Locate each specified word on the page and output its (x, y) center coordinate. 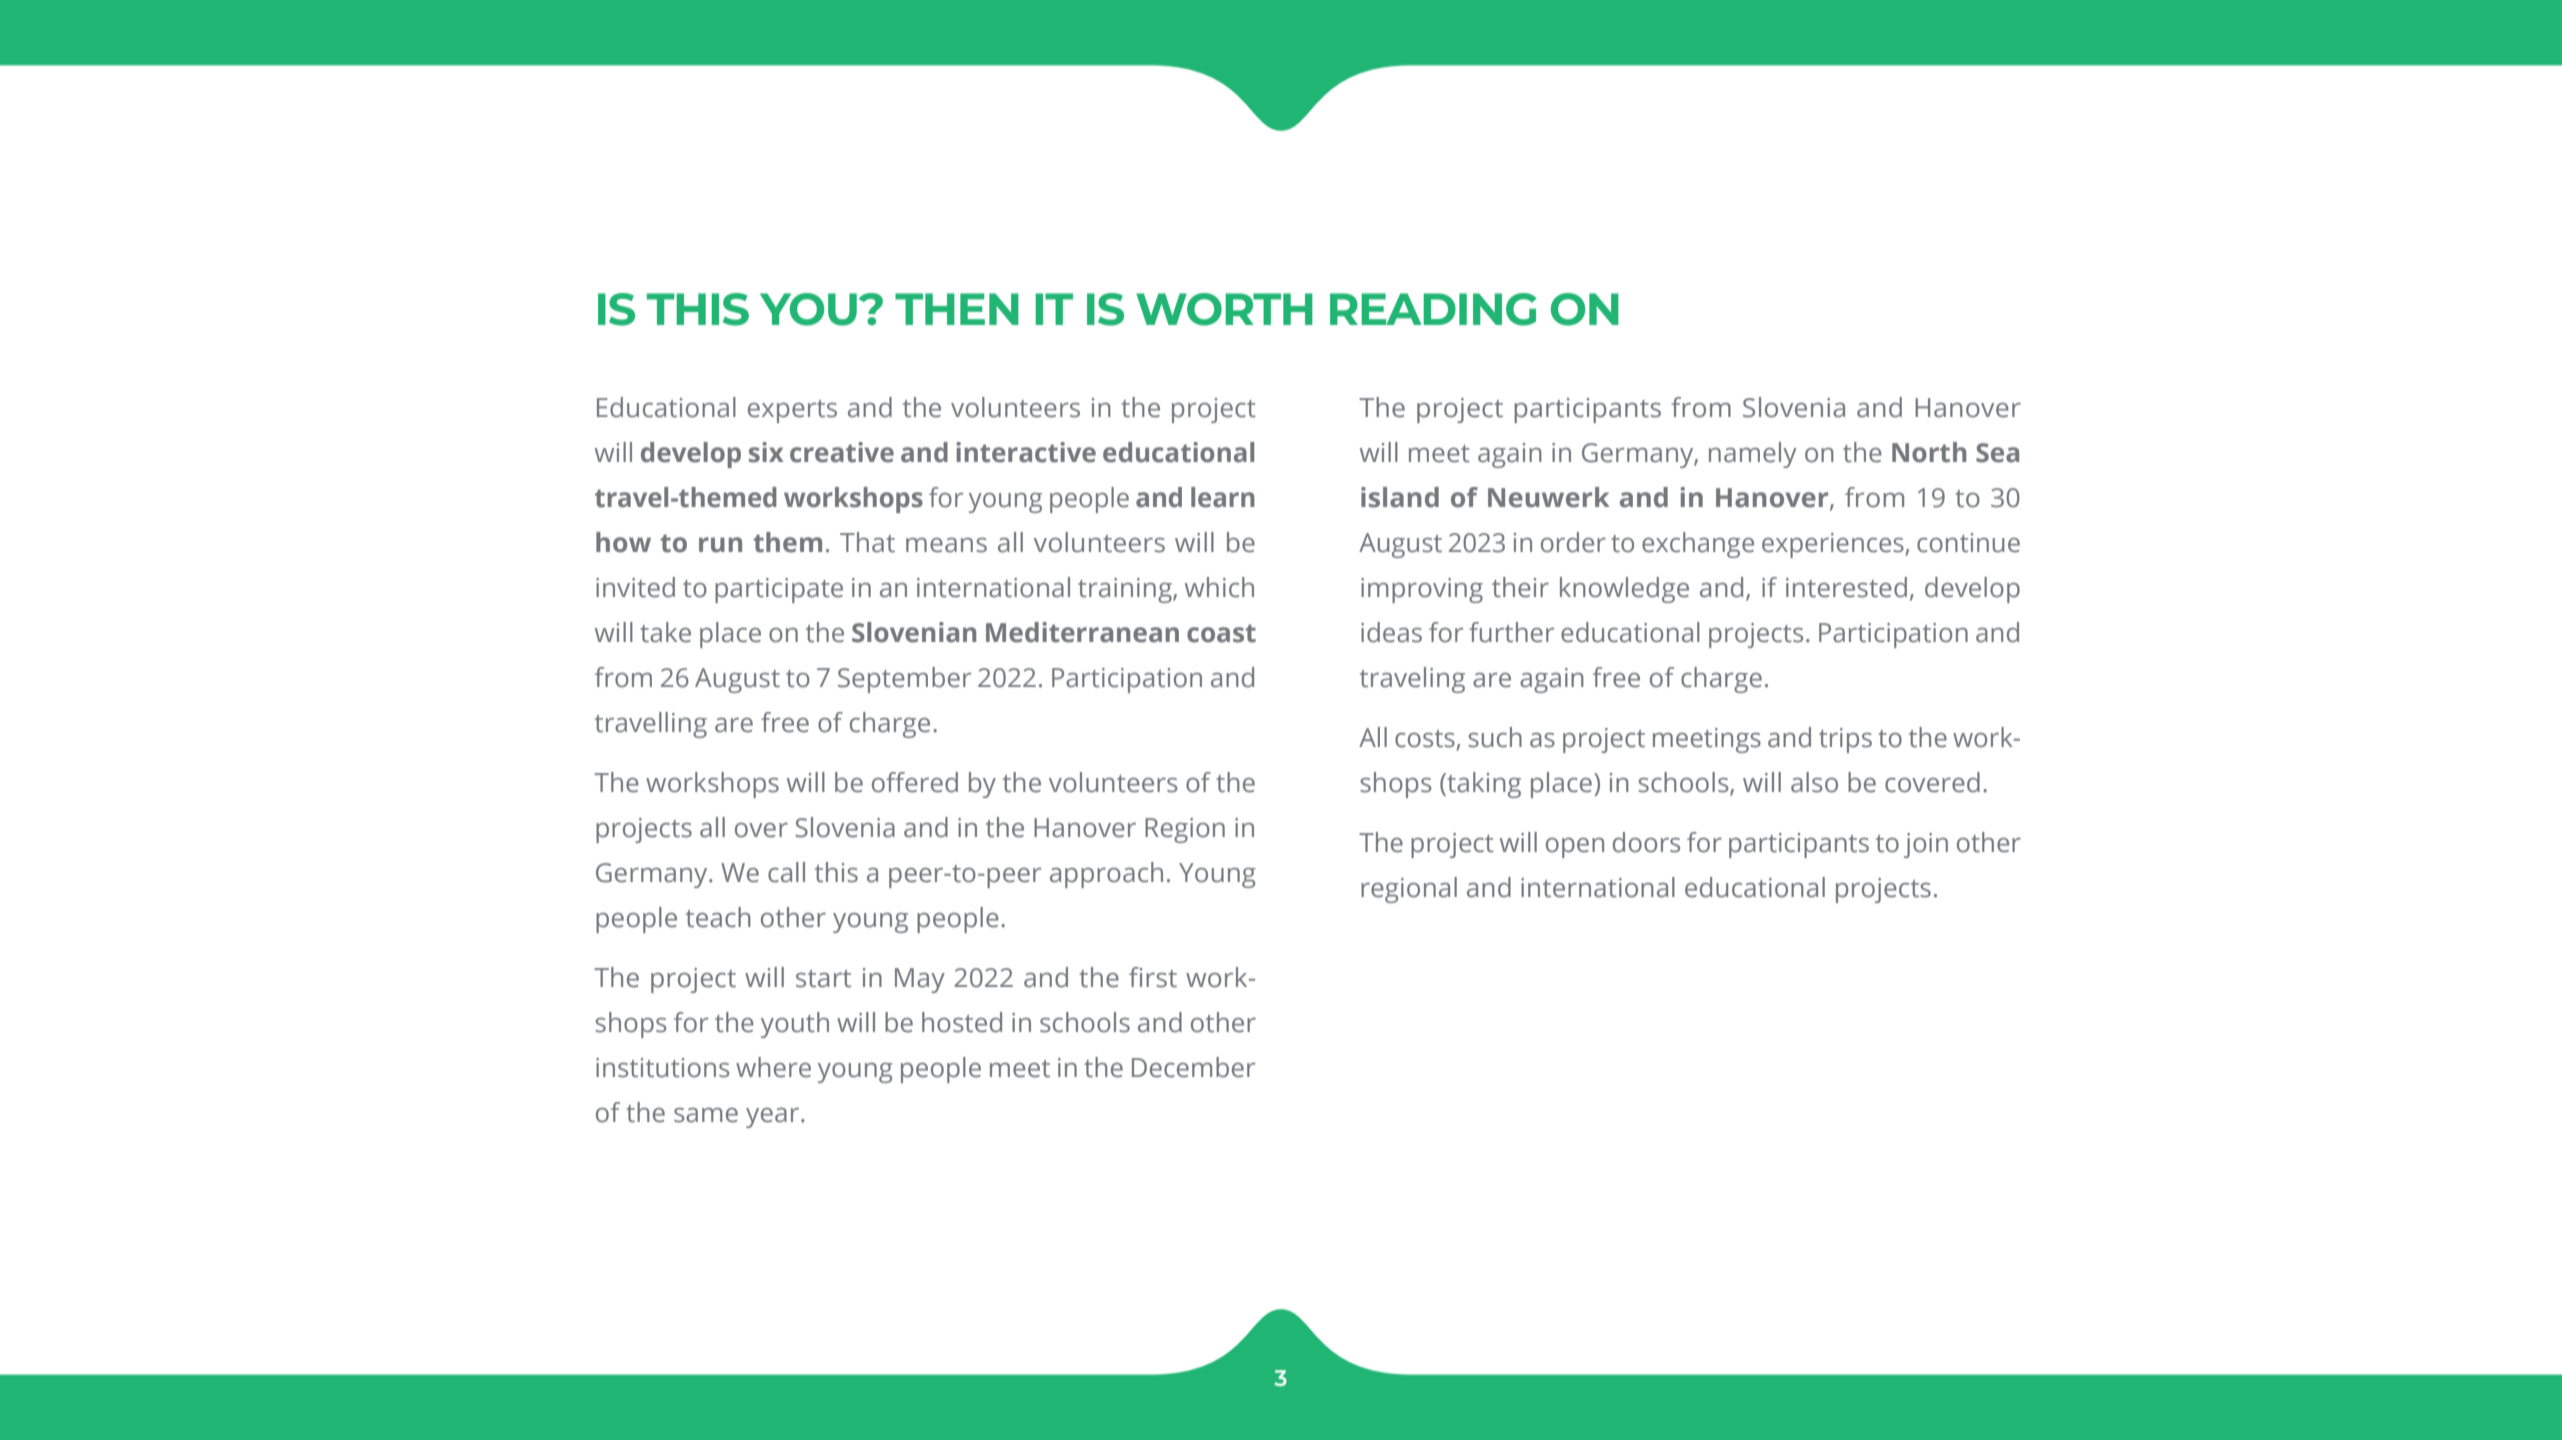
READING (1433, 309)
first (1153, 977)
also (1814, 782)
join (1926, 845)
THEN (957, 309)
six (766, 452)
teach (718, 917)
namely (1753, 455)
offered (915, 782)
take (665, 632)
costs (1425, 739)
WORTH (1224, 309)
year (774, 1117)
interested (1846, 587)
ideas (1391, 632)
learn (1223, 497)
